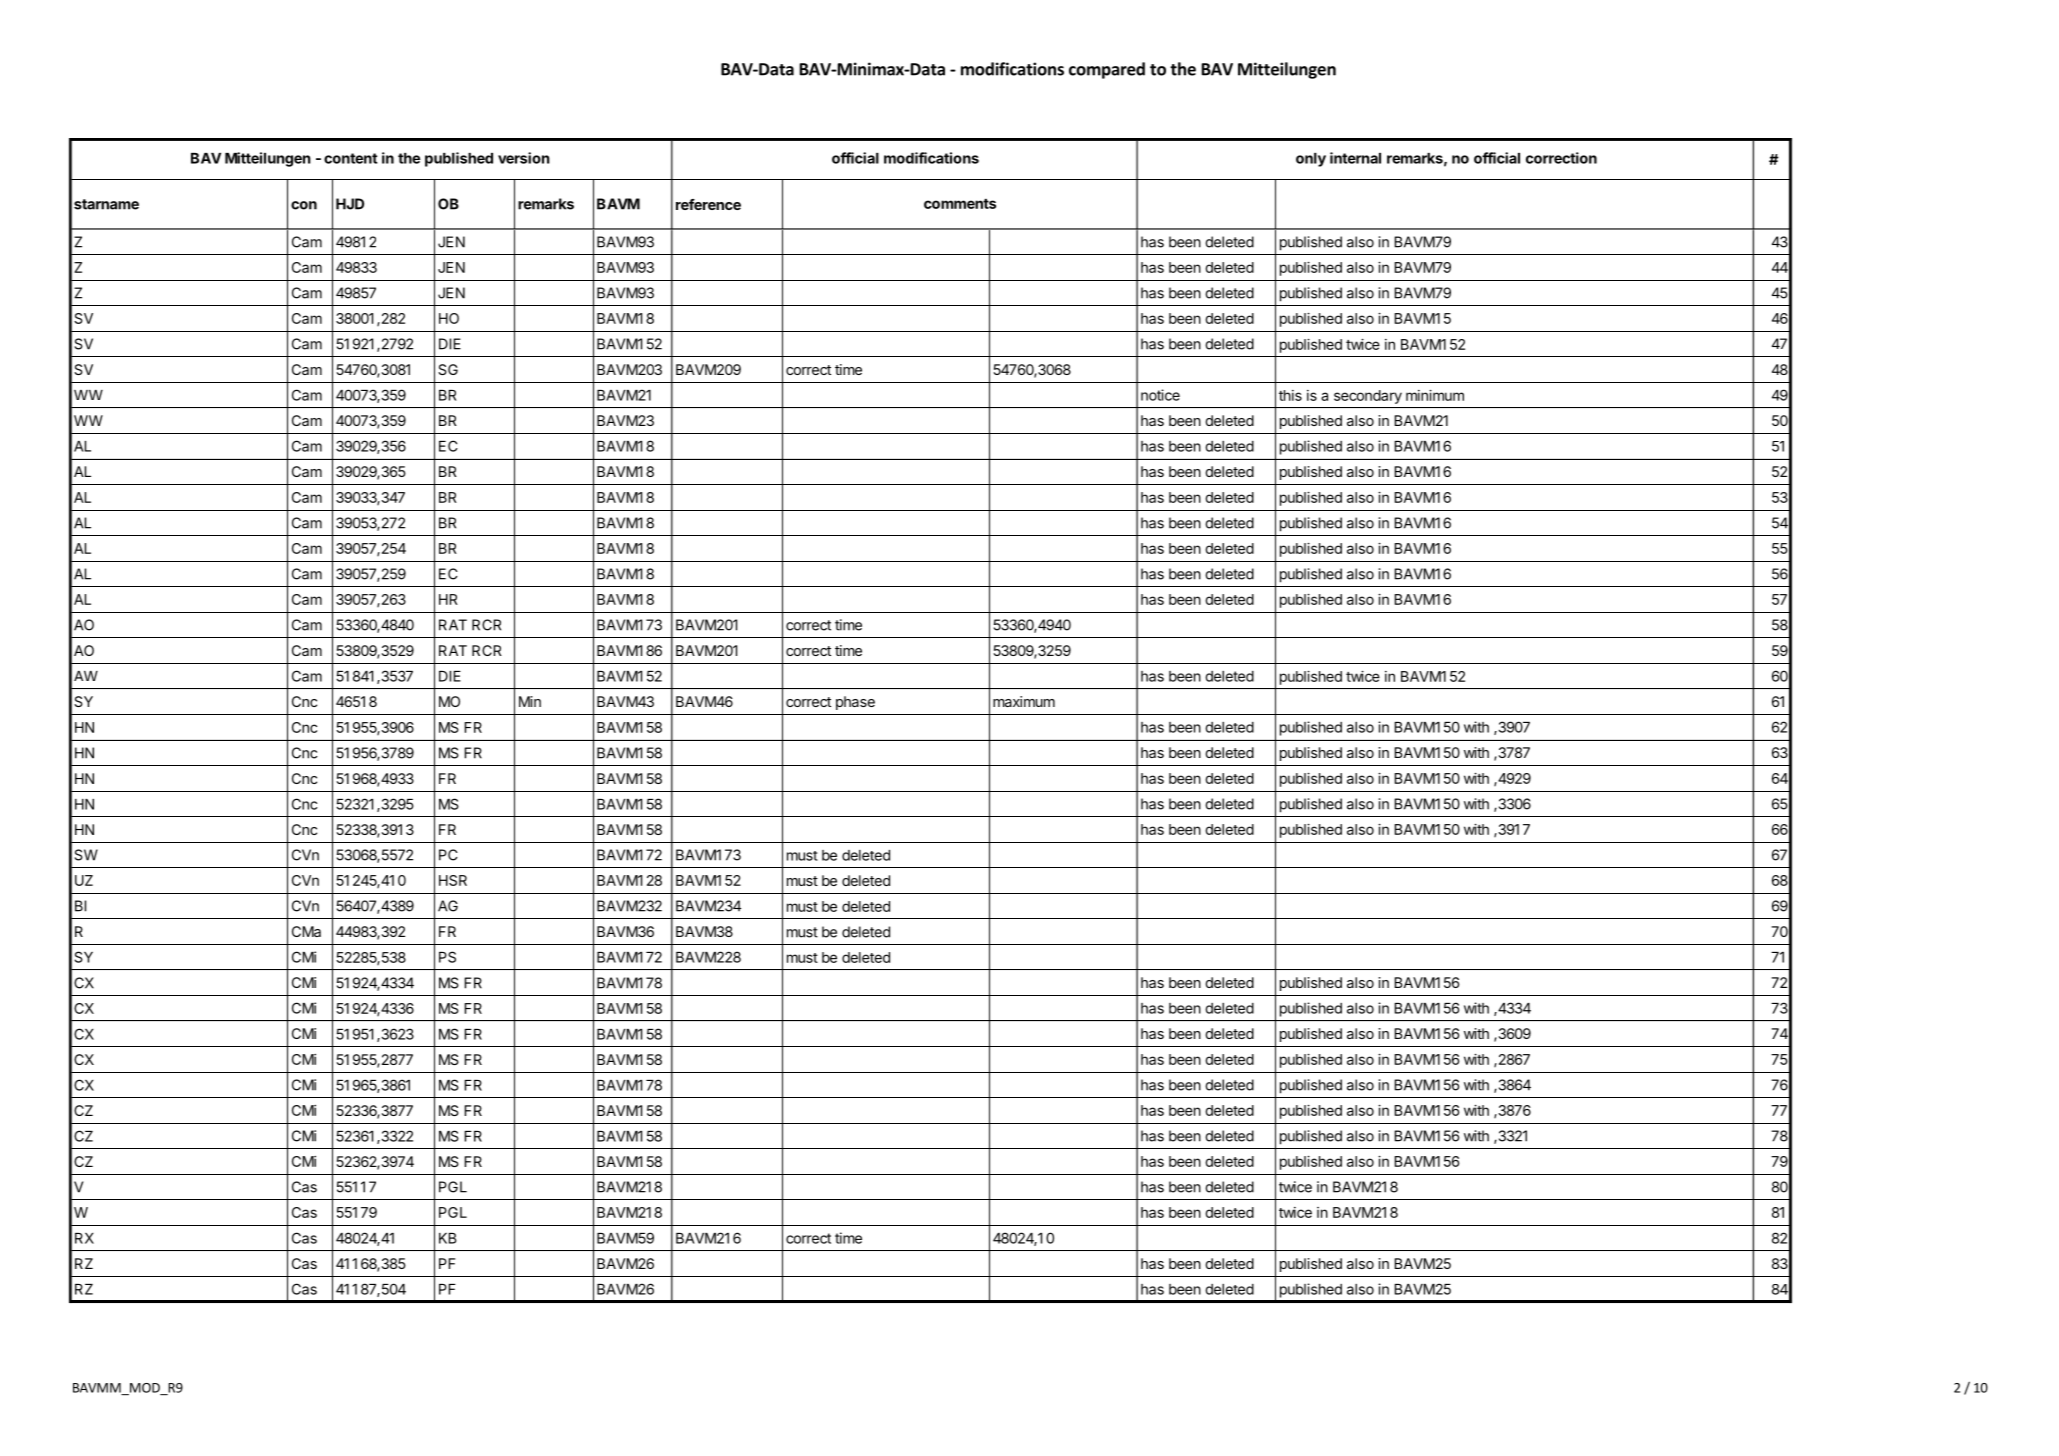  I want to click on notice, so click(1160, 395).
